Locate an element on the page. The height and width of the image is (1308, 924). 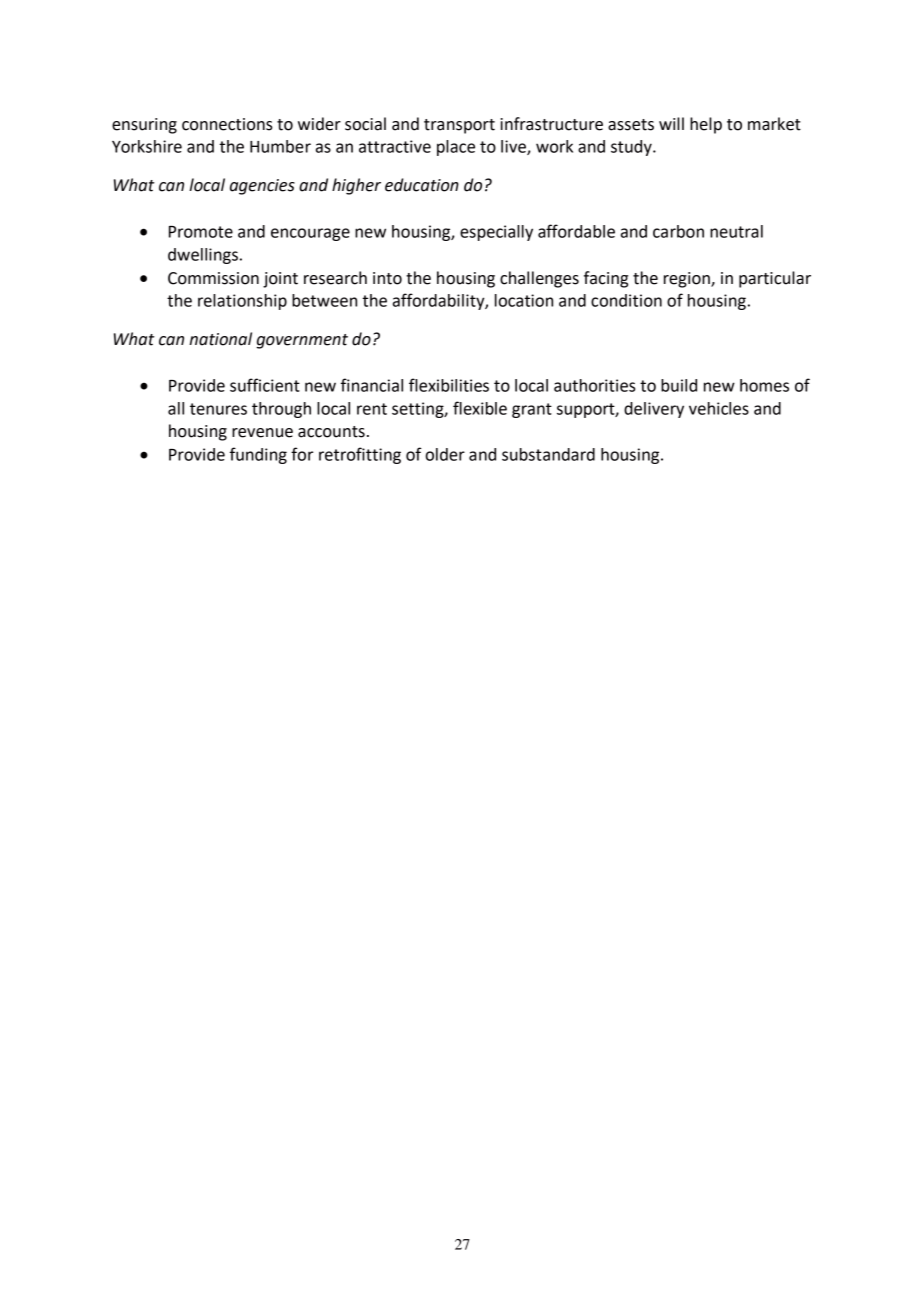
funding is located at coordinates (258, 455).
